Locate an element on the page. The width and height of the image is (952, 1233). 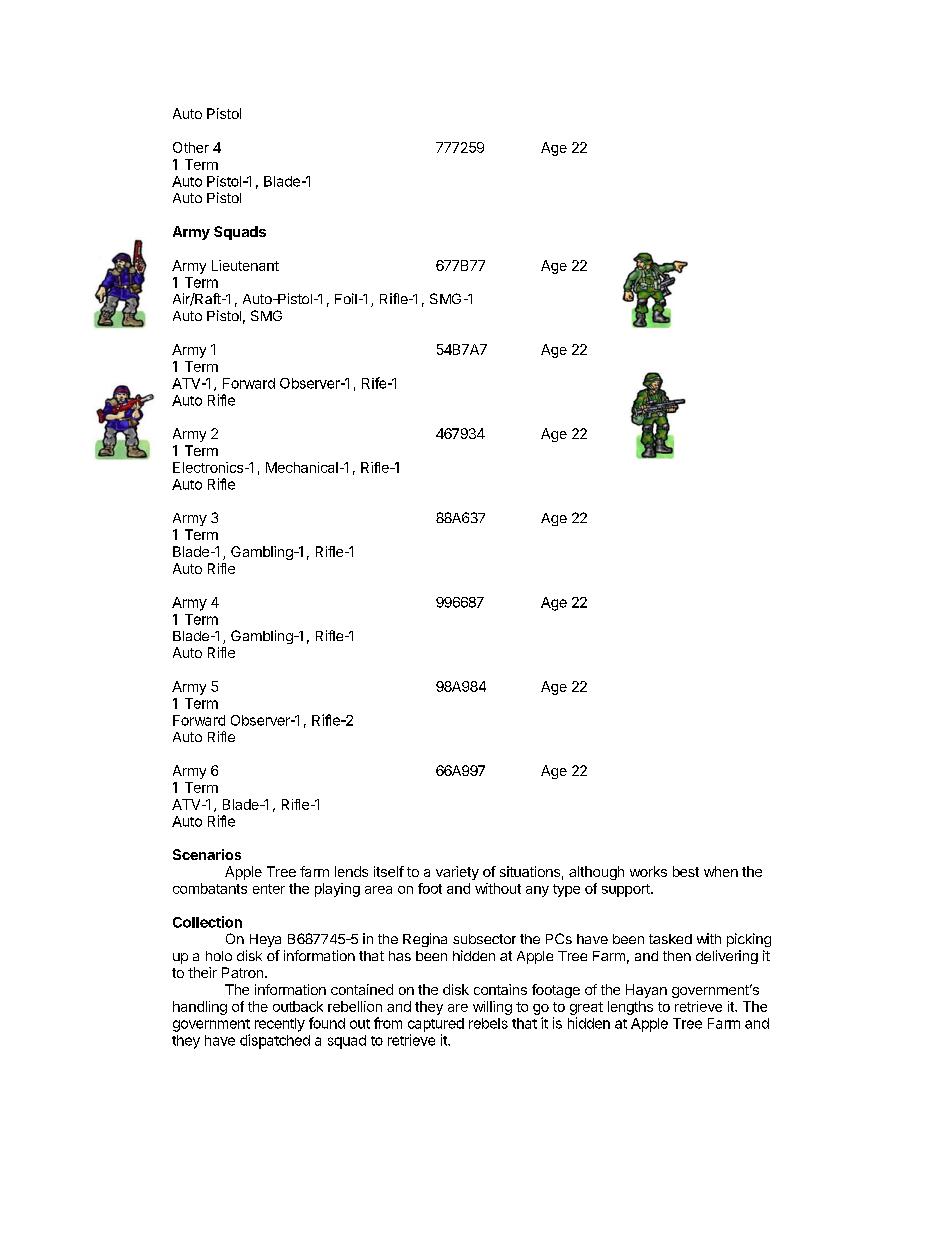
any is located at coordinates (537, 891).
